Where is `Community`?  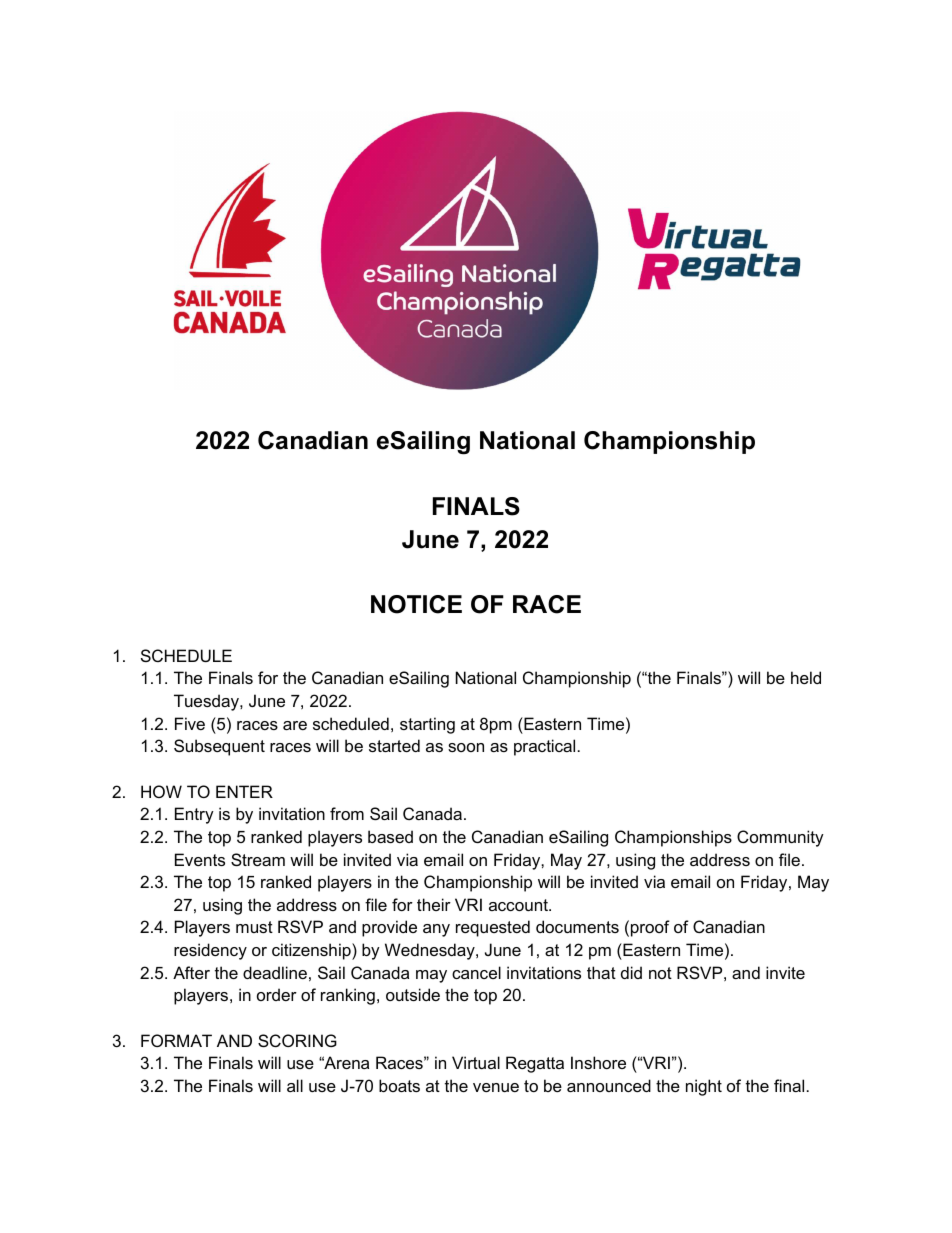
Community is located at coordinates (780, 838).
